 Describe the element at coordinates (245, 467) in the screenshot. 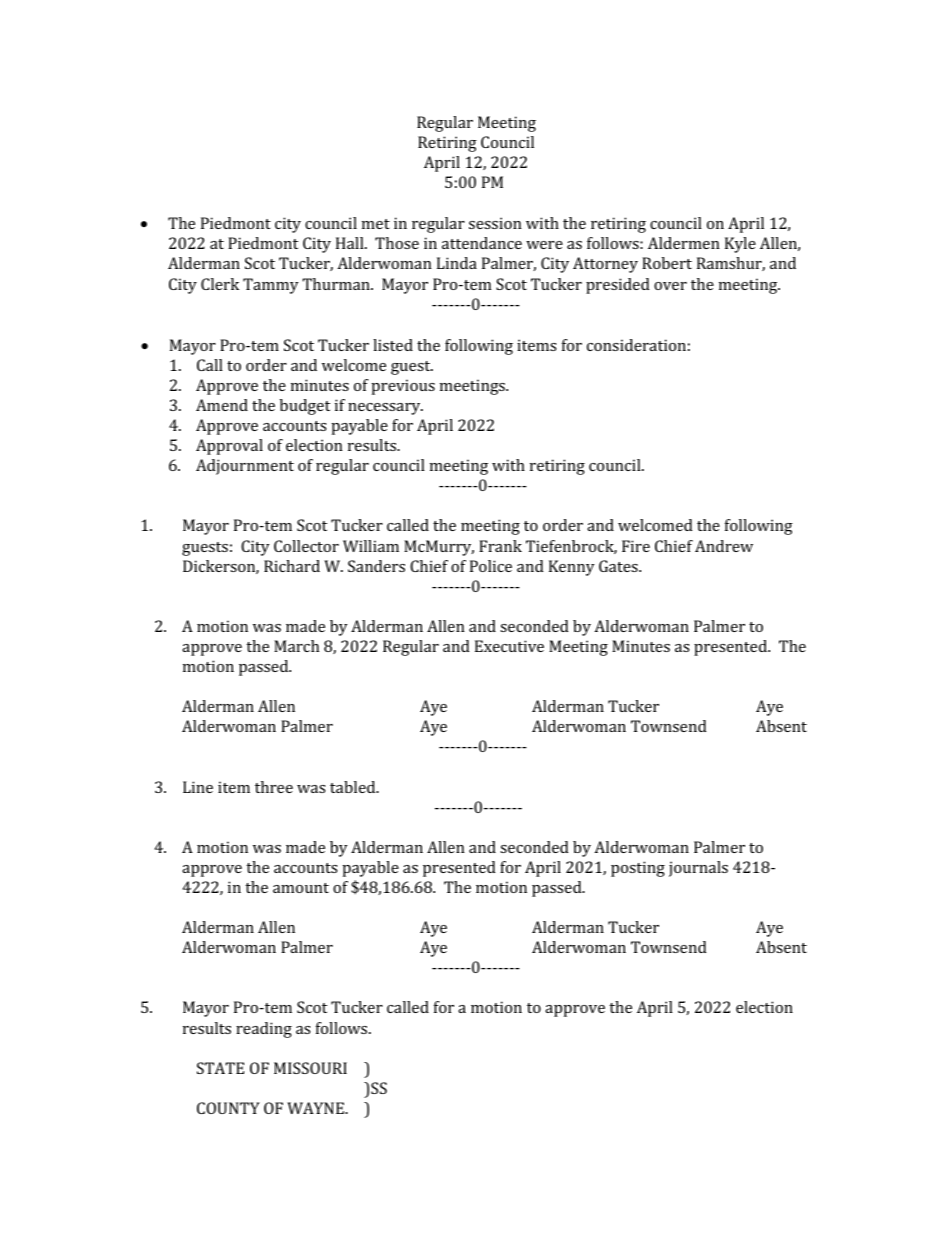

I see `Adjournment` at that location.
